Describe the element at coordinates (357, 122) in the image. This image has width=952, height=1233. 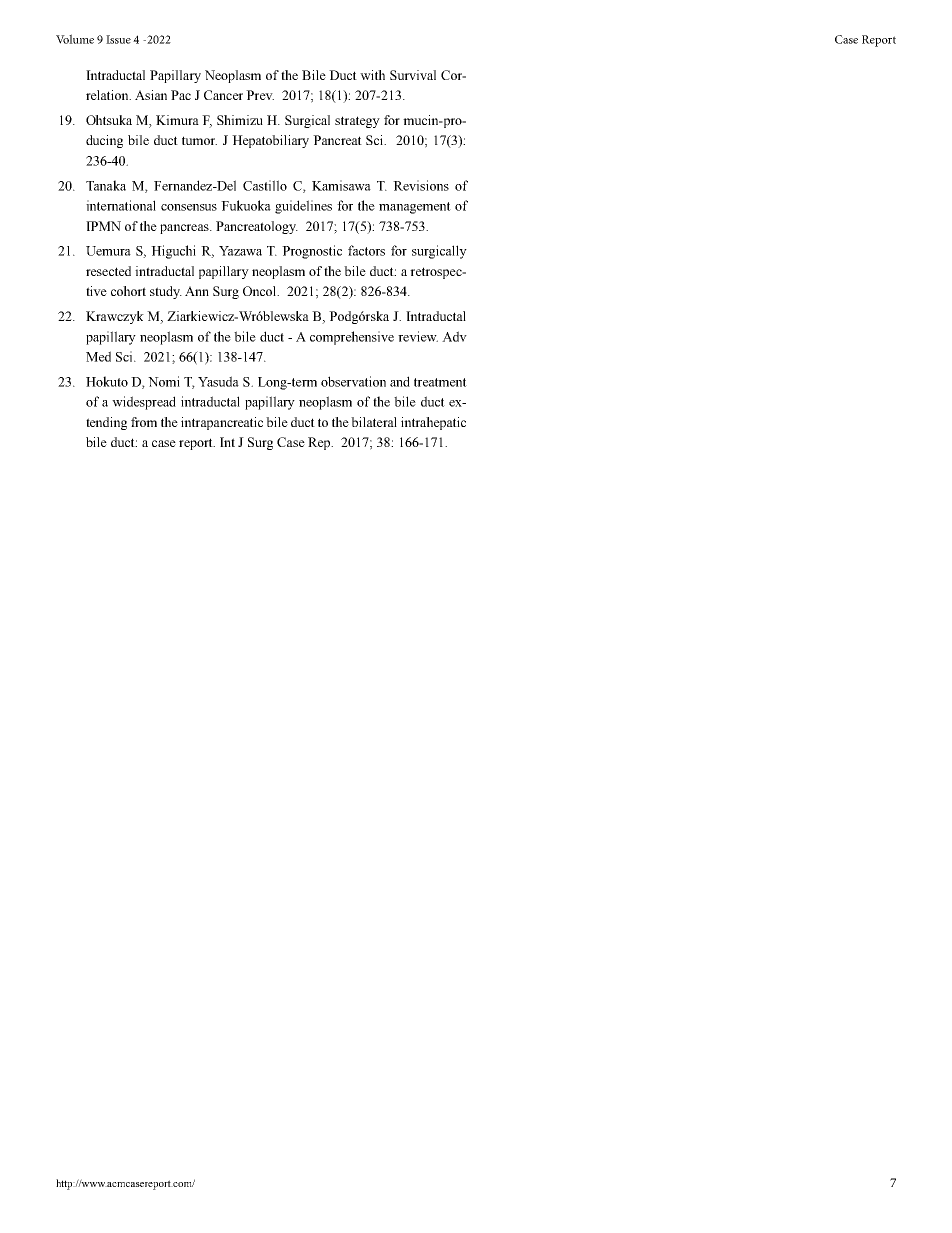
I see `strategy` at that location.
